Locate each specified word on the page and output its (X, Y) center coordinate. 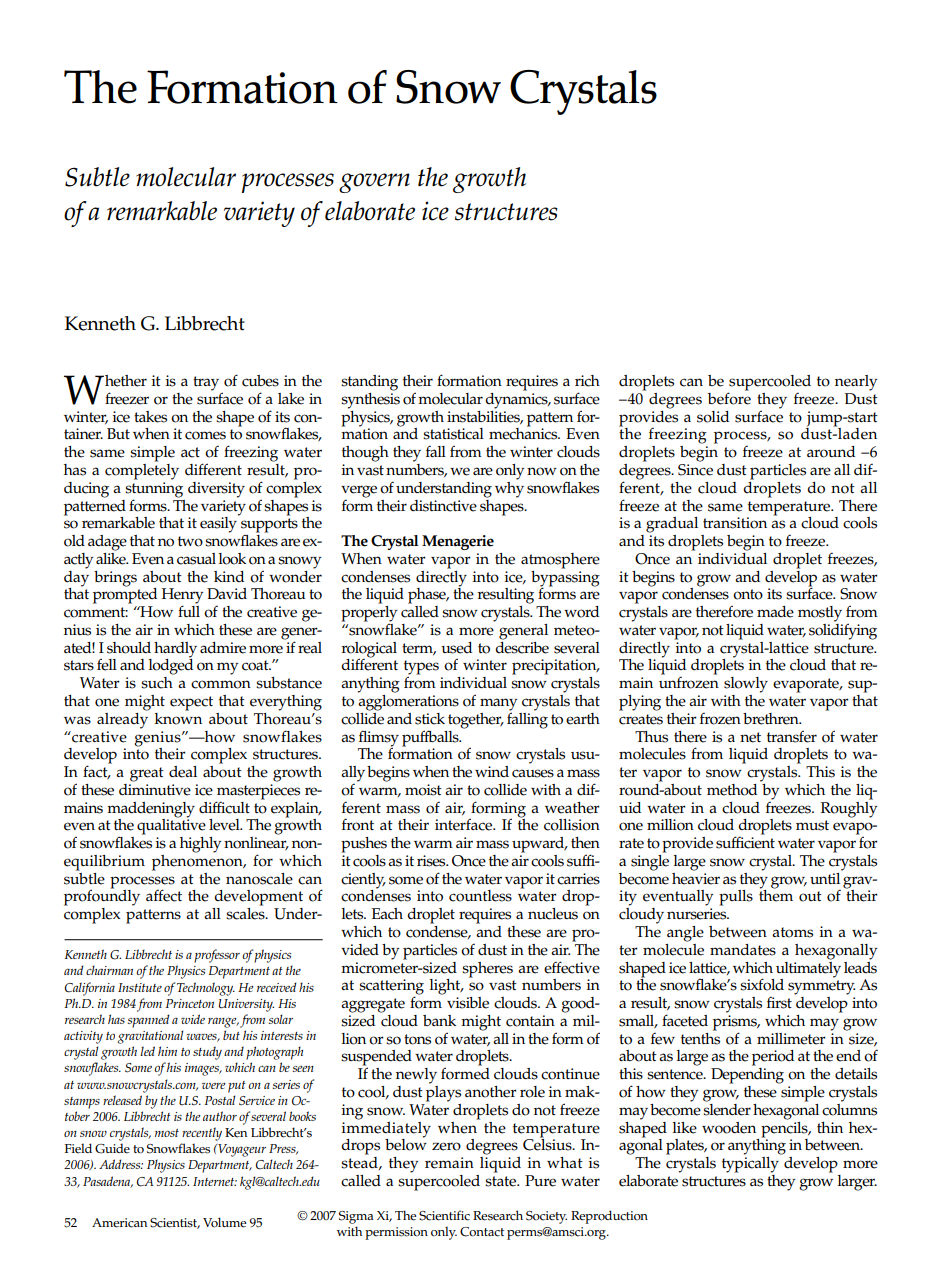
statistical (453, 434)
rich (587, 381)
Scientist (175, 1223)
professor (217, 956)
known (178, 717)
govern (374, 183)
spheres (487, 970)
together (476, 721)
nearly (856, 383)
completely (142, 470)
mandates (743, 950)
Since (695, 470)
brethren (772, 719)
